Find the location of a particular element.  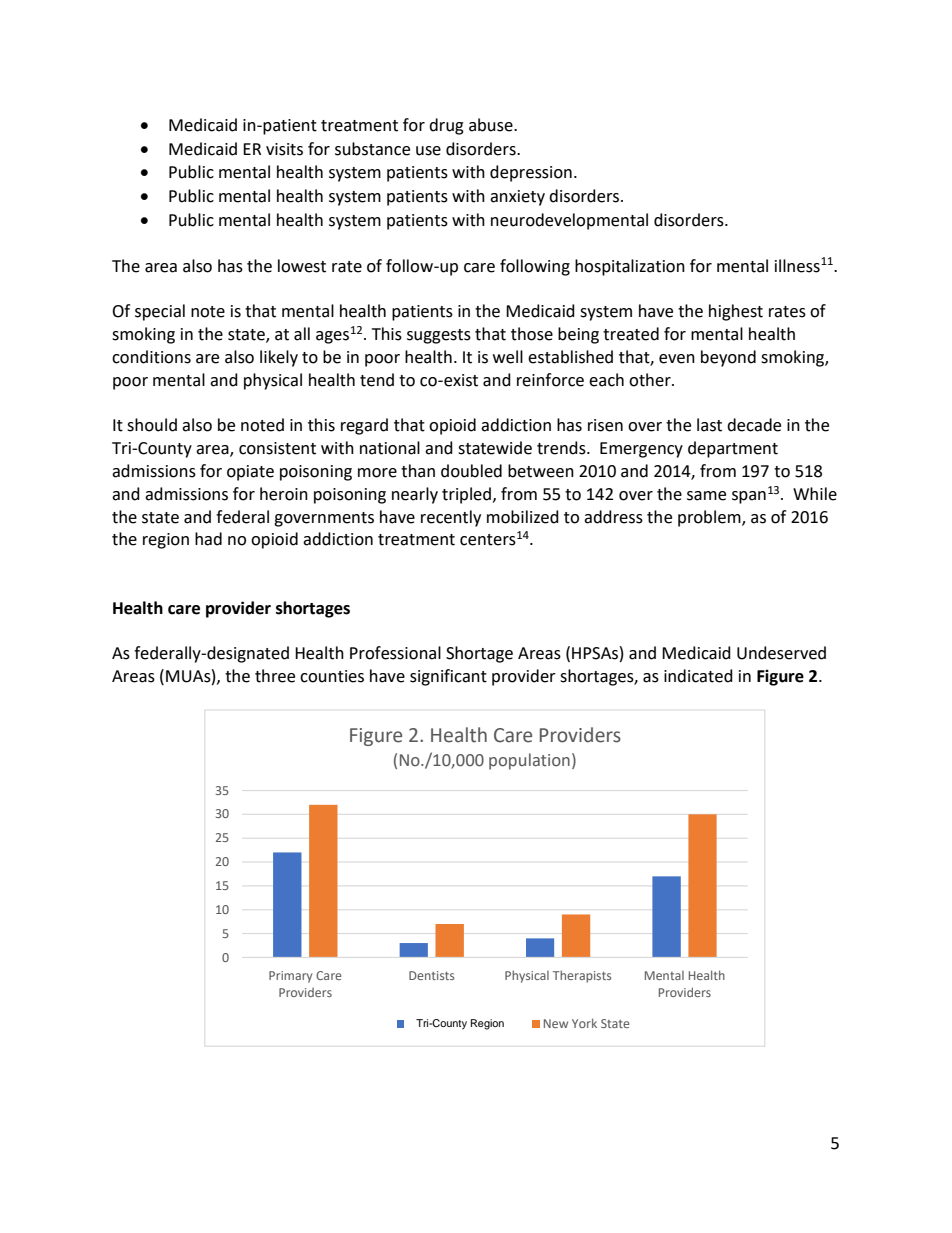

Primary is located at coordinates (290, 977).
